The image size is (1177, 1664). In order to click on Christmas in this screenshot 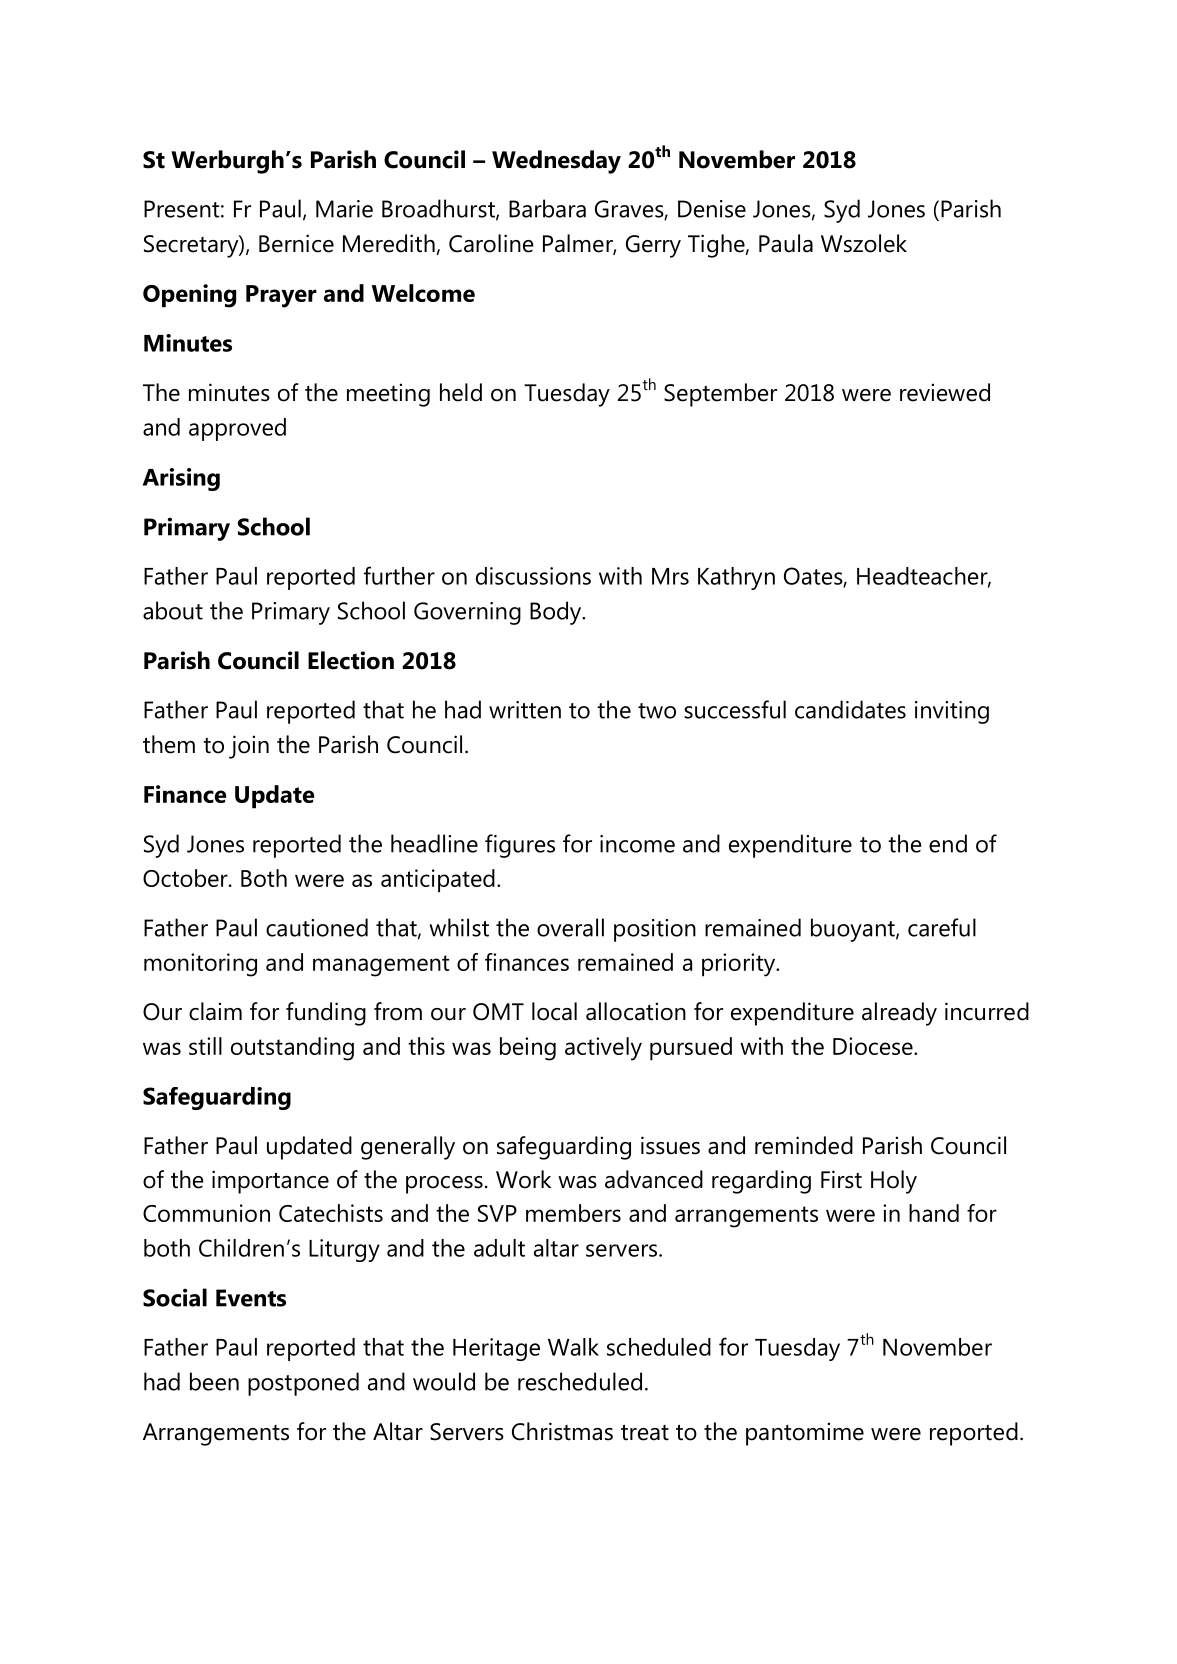, I will do `click(562, 1431)`.
